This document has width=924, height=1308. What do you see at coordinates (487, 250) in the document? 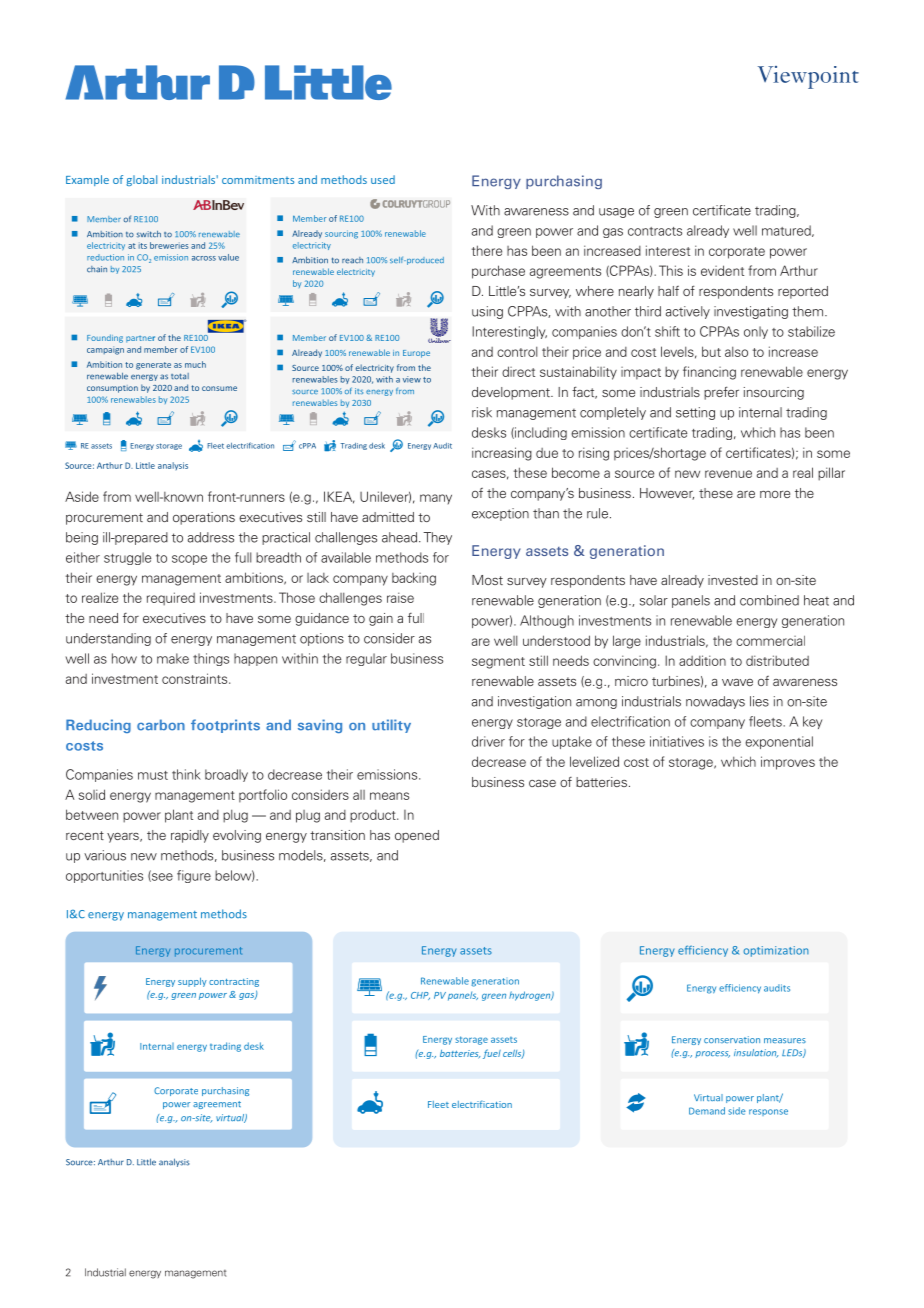
I see `there` at bounding box center [487, 250].
